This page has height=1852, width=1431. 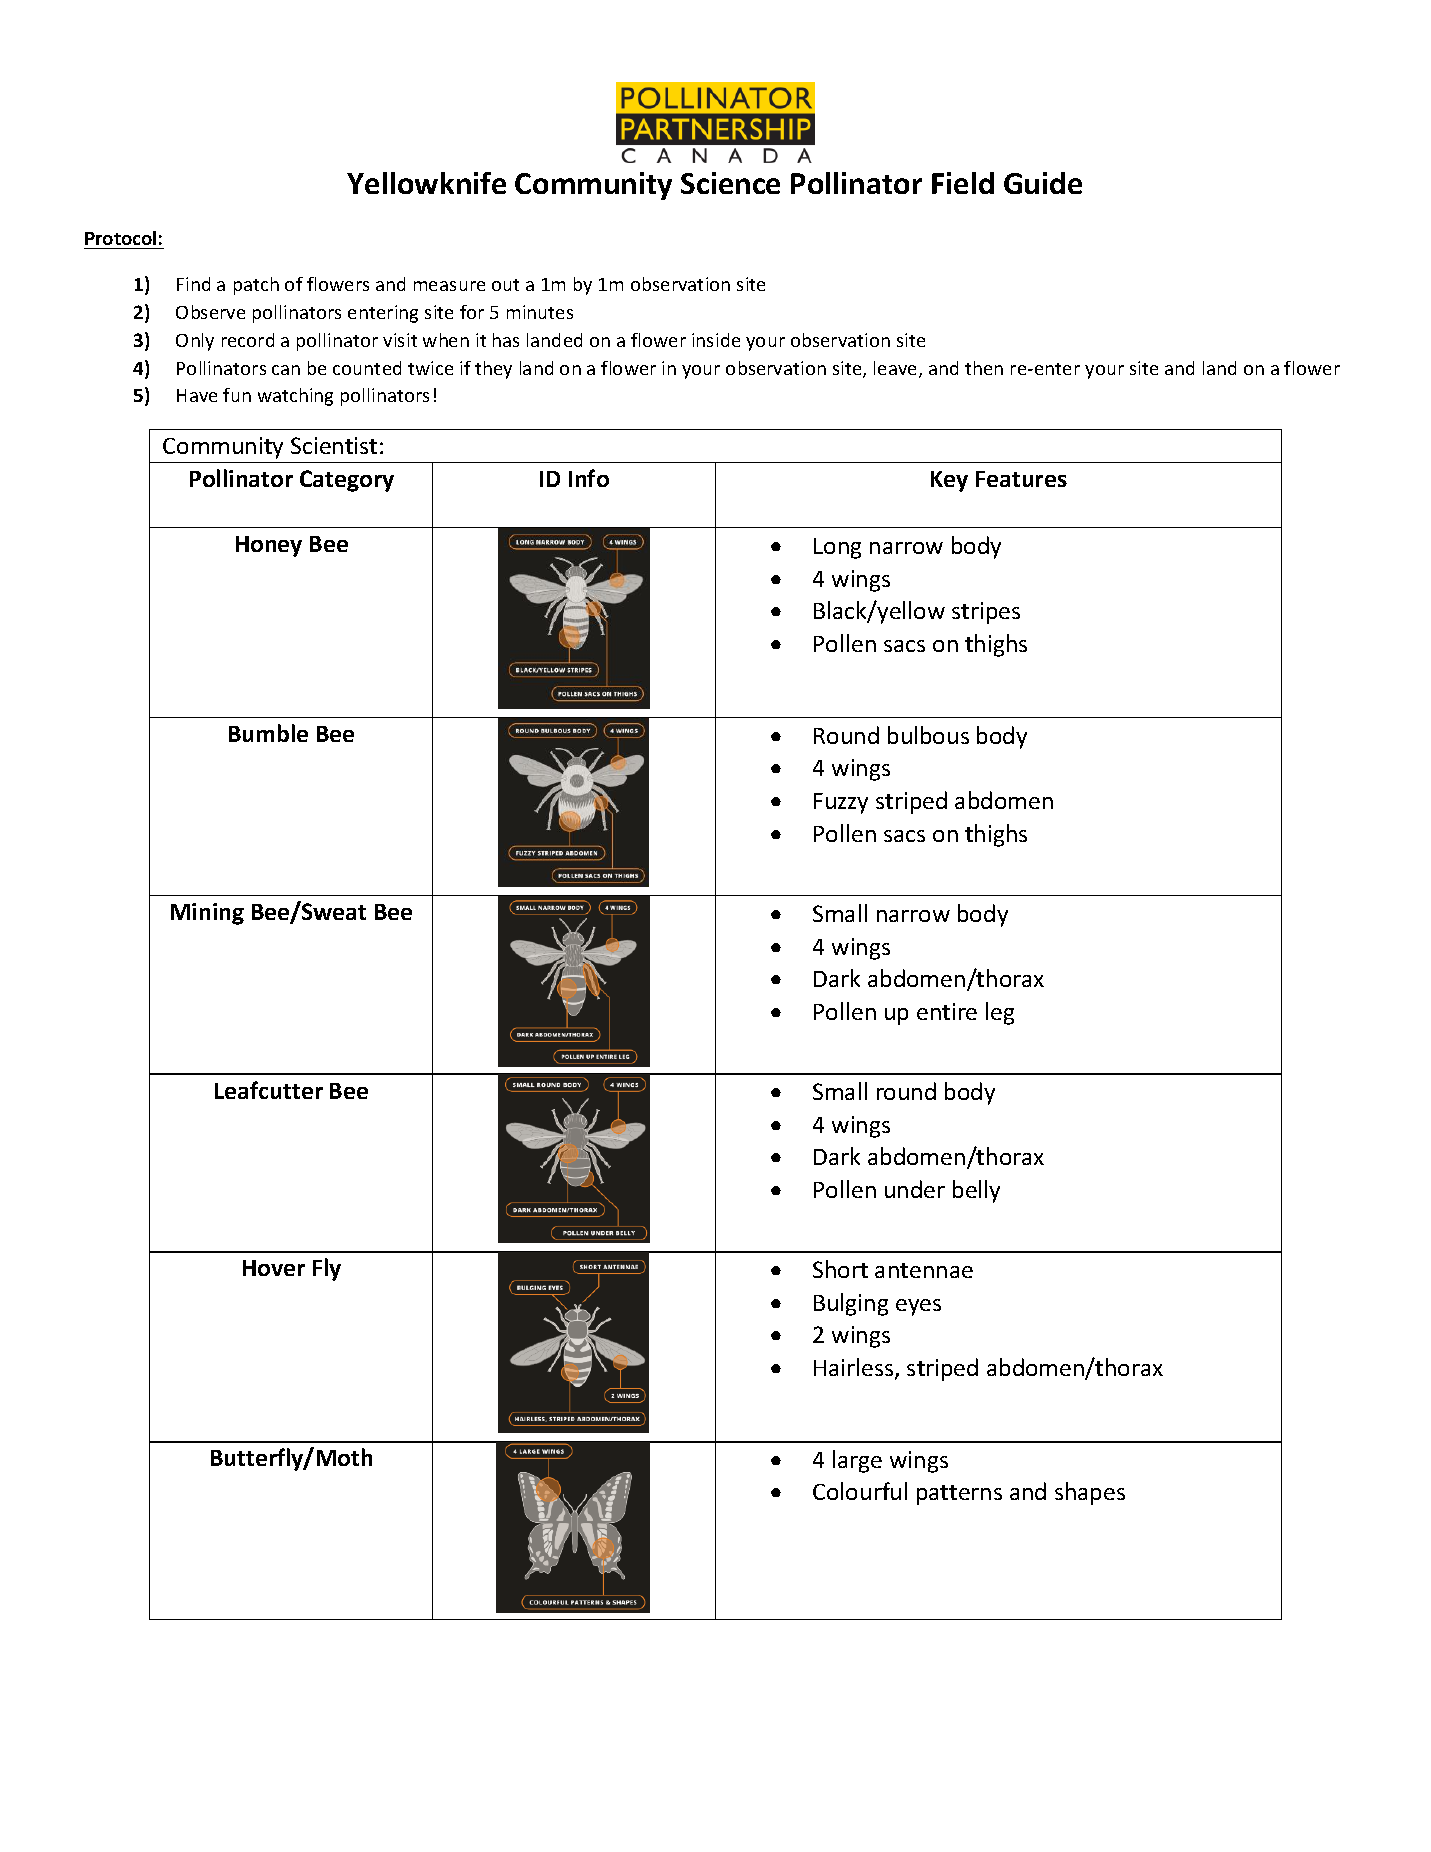 I want to click on stripes, so click(x=986, y=613).
